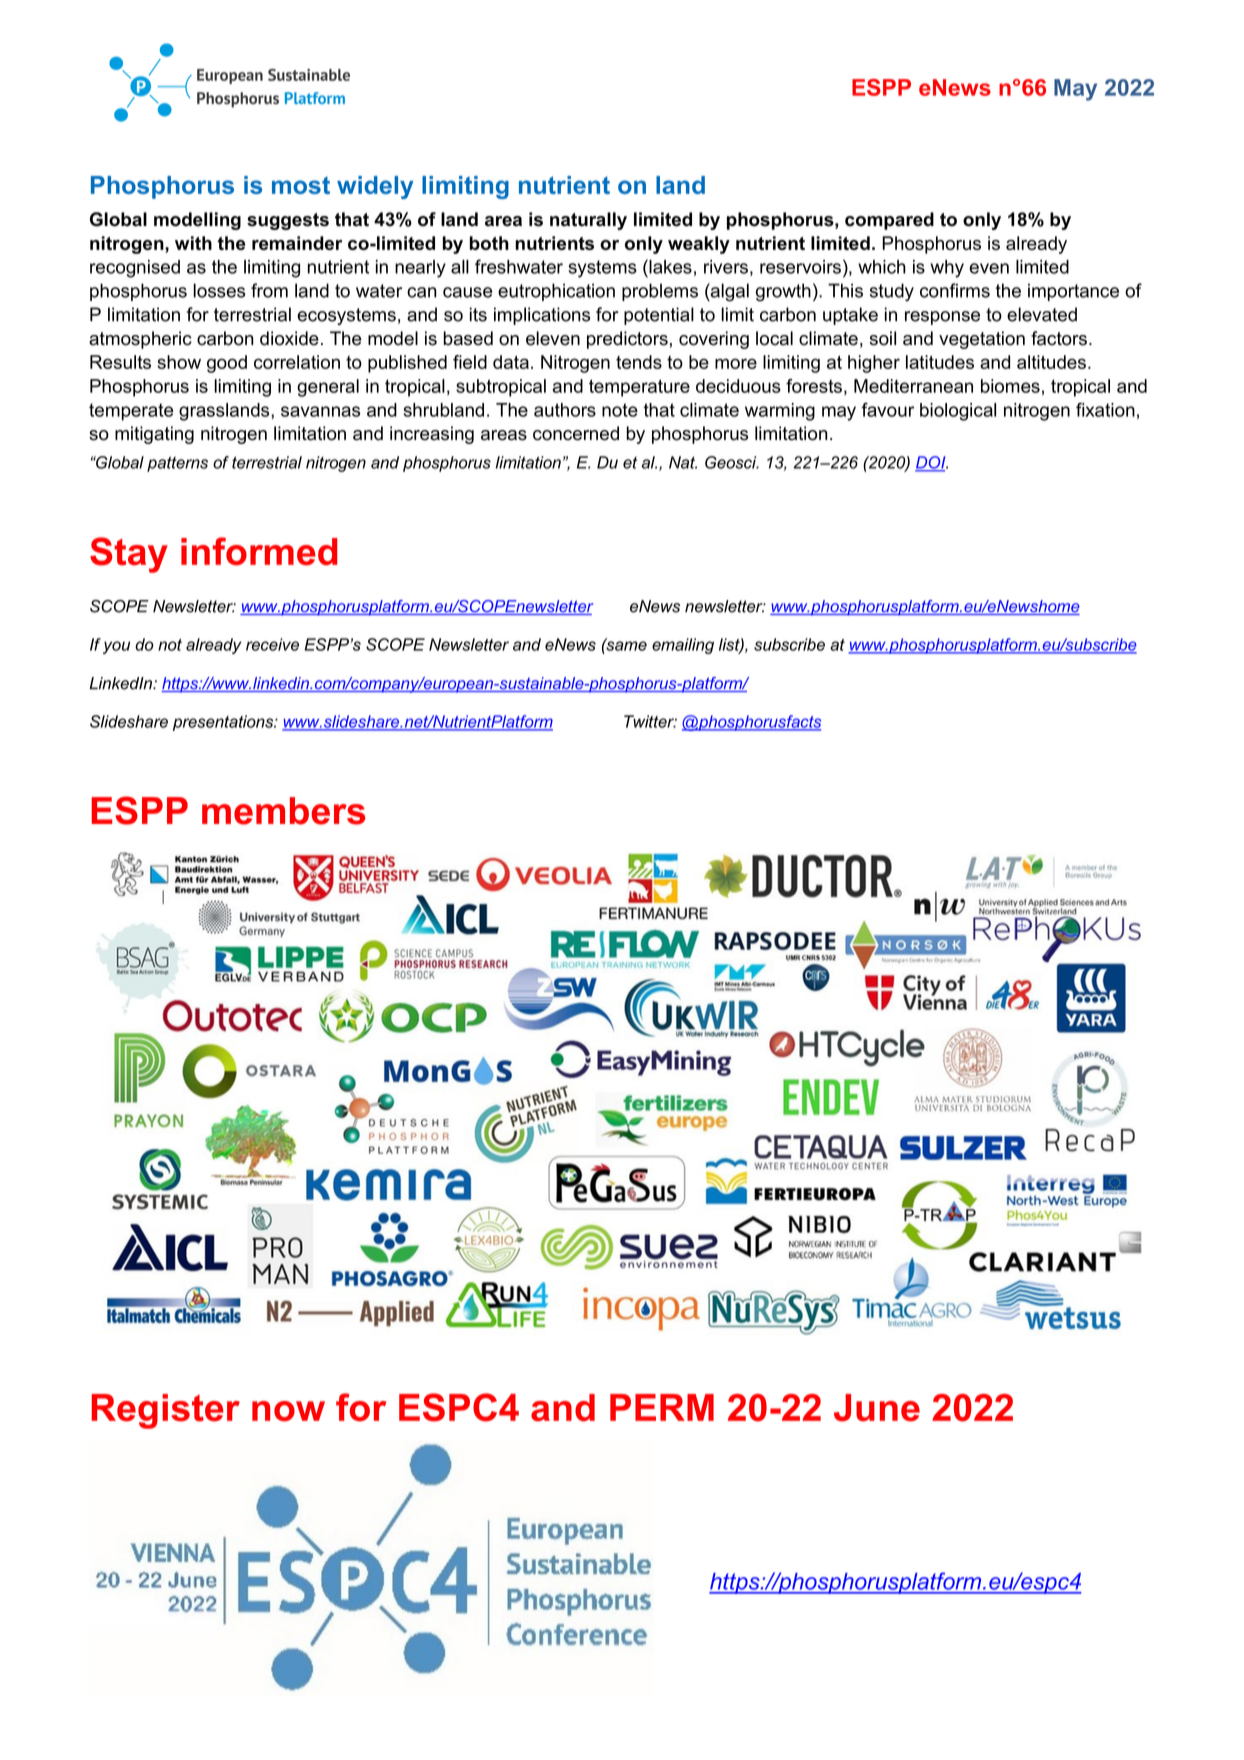  Describe the element at coordinates (877, 1408) in the screenshot. I see `June` at that location.
